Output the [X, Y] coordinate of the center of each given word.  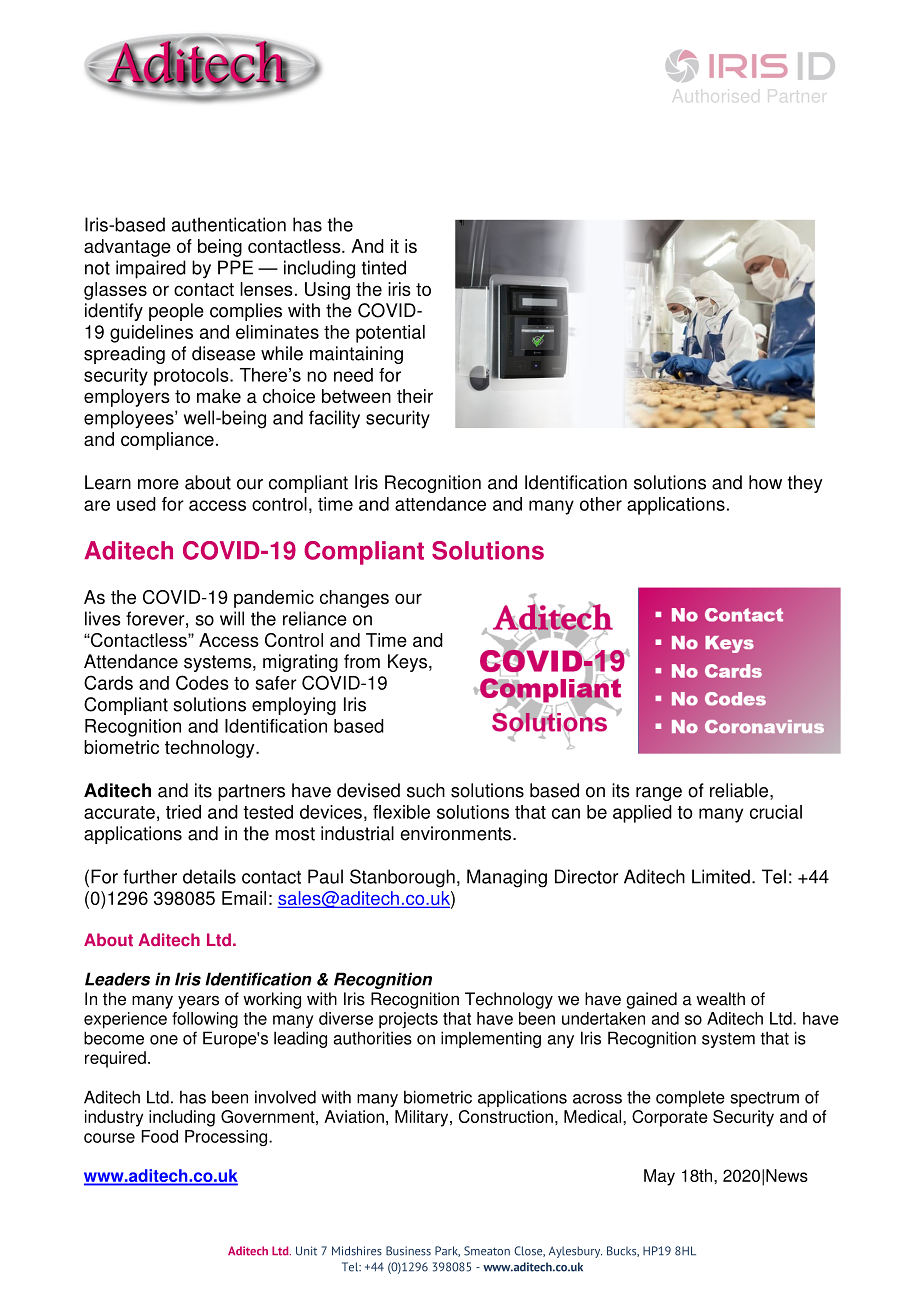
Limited [721, 876]
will [232, 618]
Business [408, 1251]
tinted [384, 267]
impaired [151, 269]
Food [159, 1136]
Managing [507, 878]
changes [354, 599]
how [765, 482]
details [209, 876]
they [805, 484]
